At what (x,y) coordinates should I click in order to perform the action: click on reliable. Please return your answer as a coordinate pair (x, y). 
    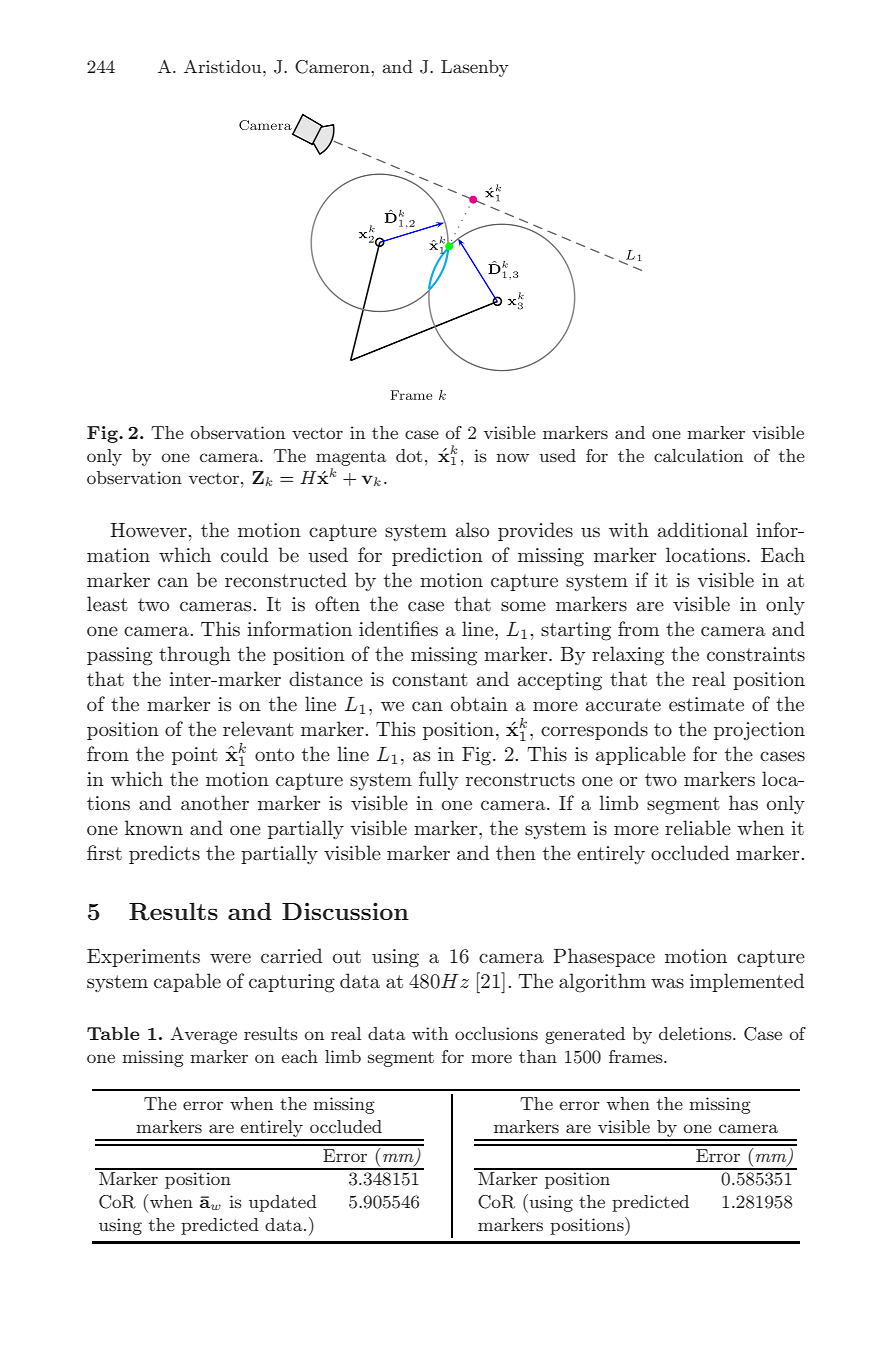
    Looking at the image, I should click on (698, 827).
